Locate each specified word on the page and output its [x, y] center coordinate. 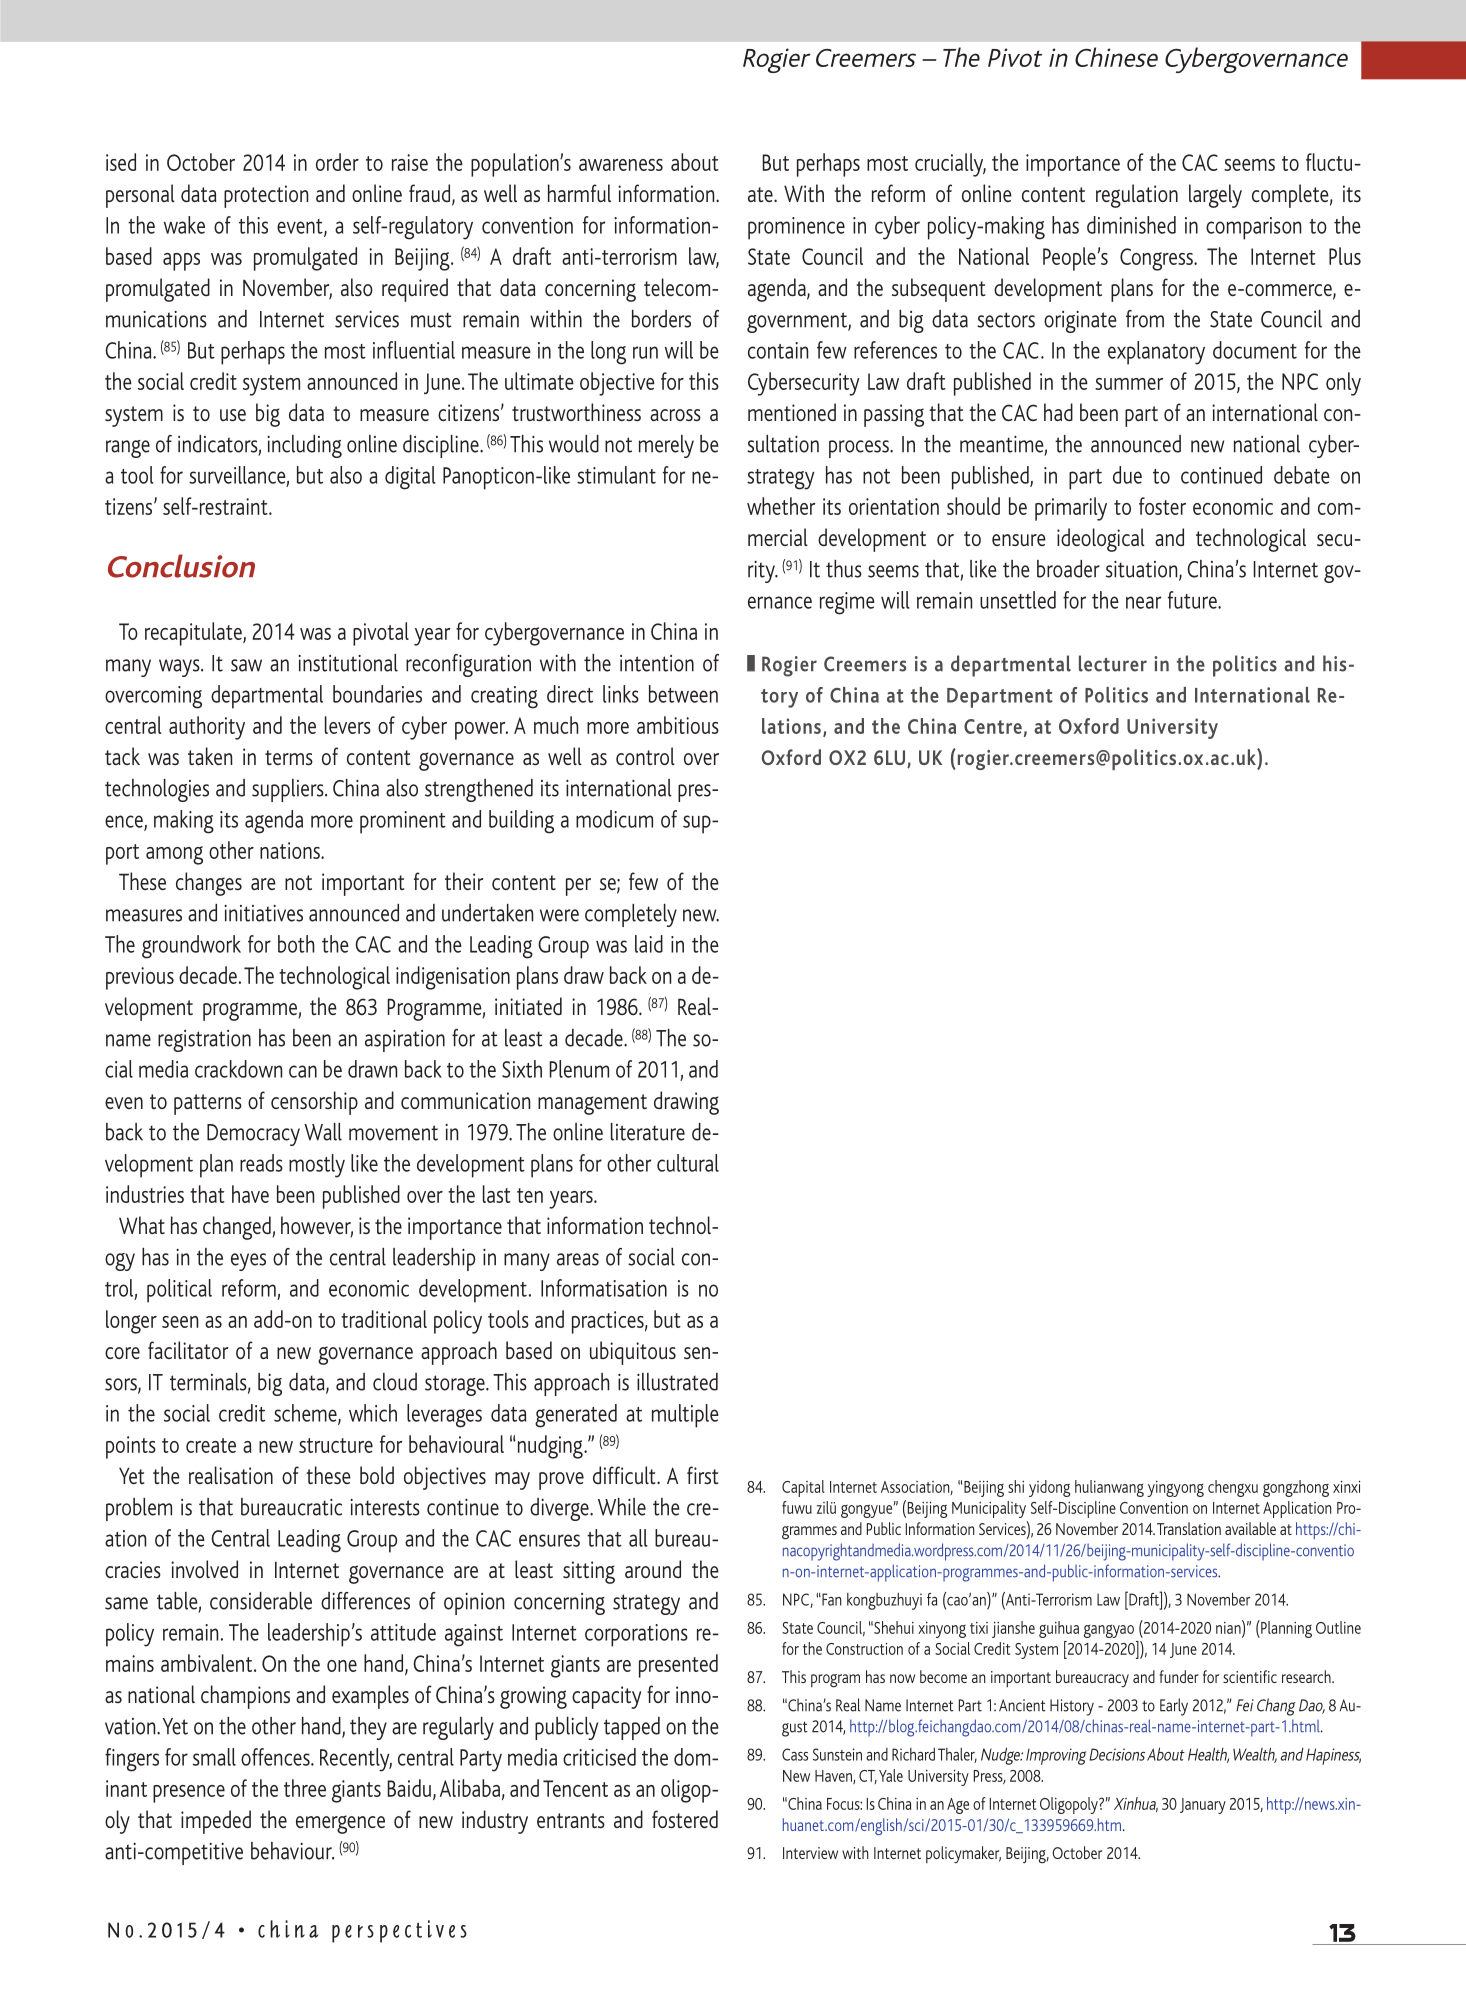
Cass [795, 1754]
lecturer [1113, 663]
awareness [621, 165]
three [305, 1788]
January [1203, 1806]
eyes [248, 1262]
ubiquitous [633, 1353]
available [1250, 1528]
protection [266, 196]
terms [289, 757]
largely [1215, 196]
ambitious [678, 725]
